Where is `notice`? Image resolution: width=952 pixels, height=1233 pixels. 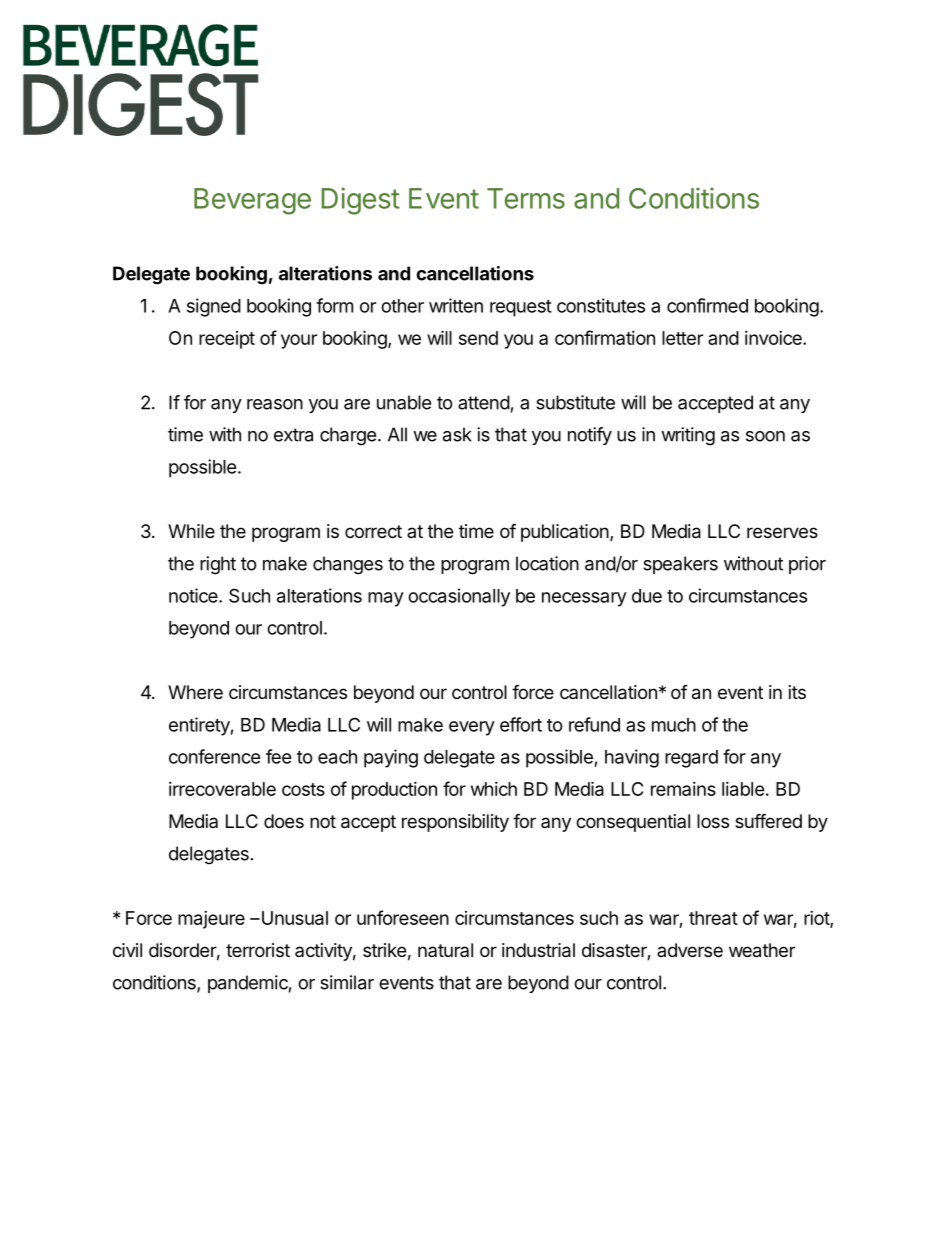 notice is located at coordinates (194, 595).
